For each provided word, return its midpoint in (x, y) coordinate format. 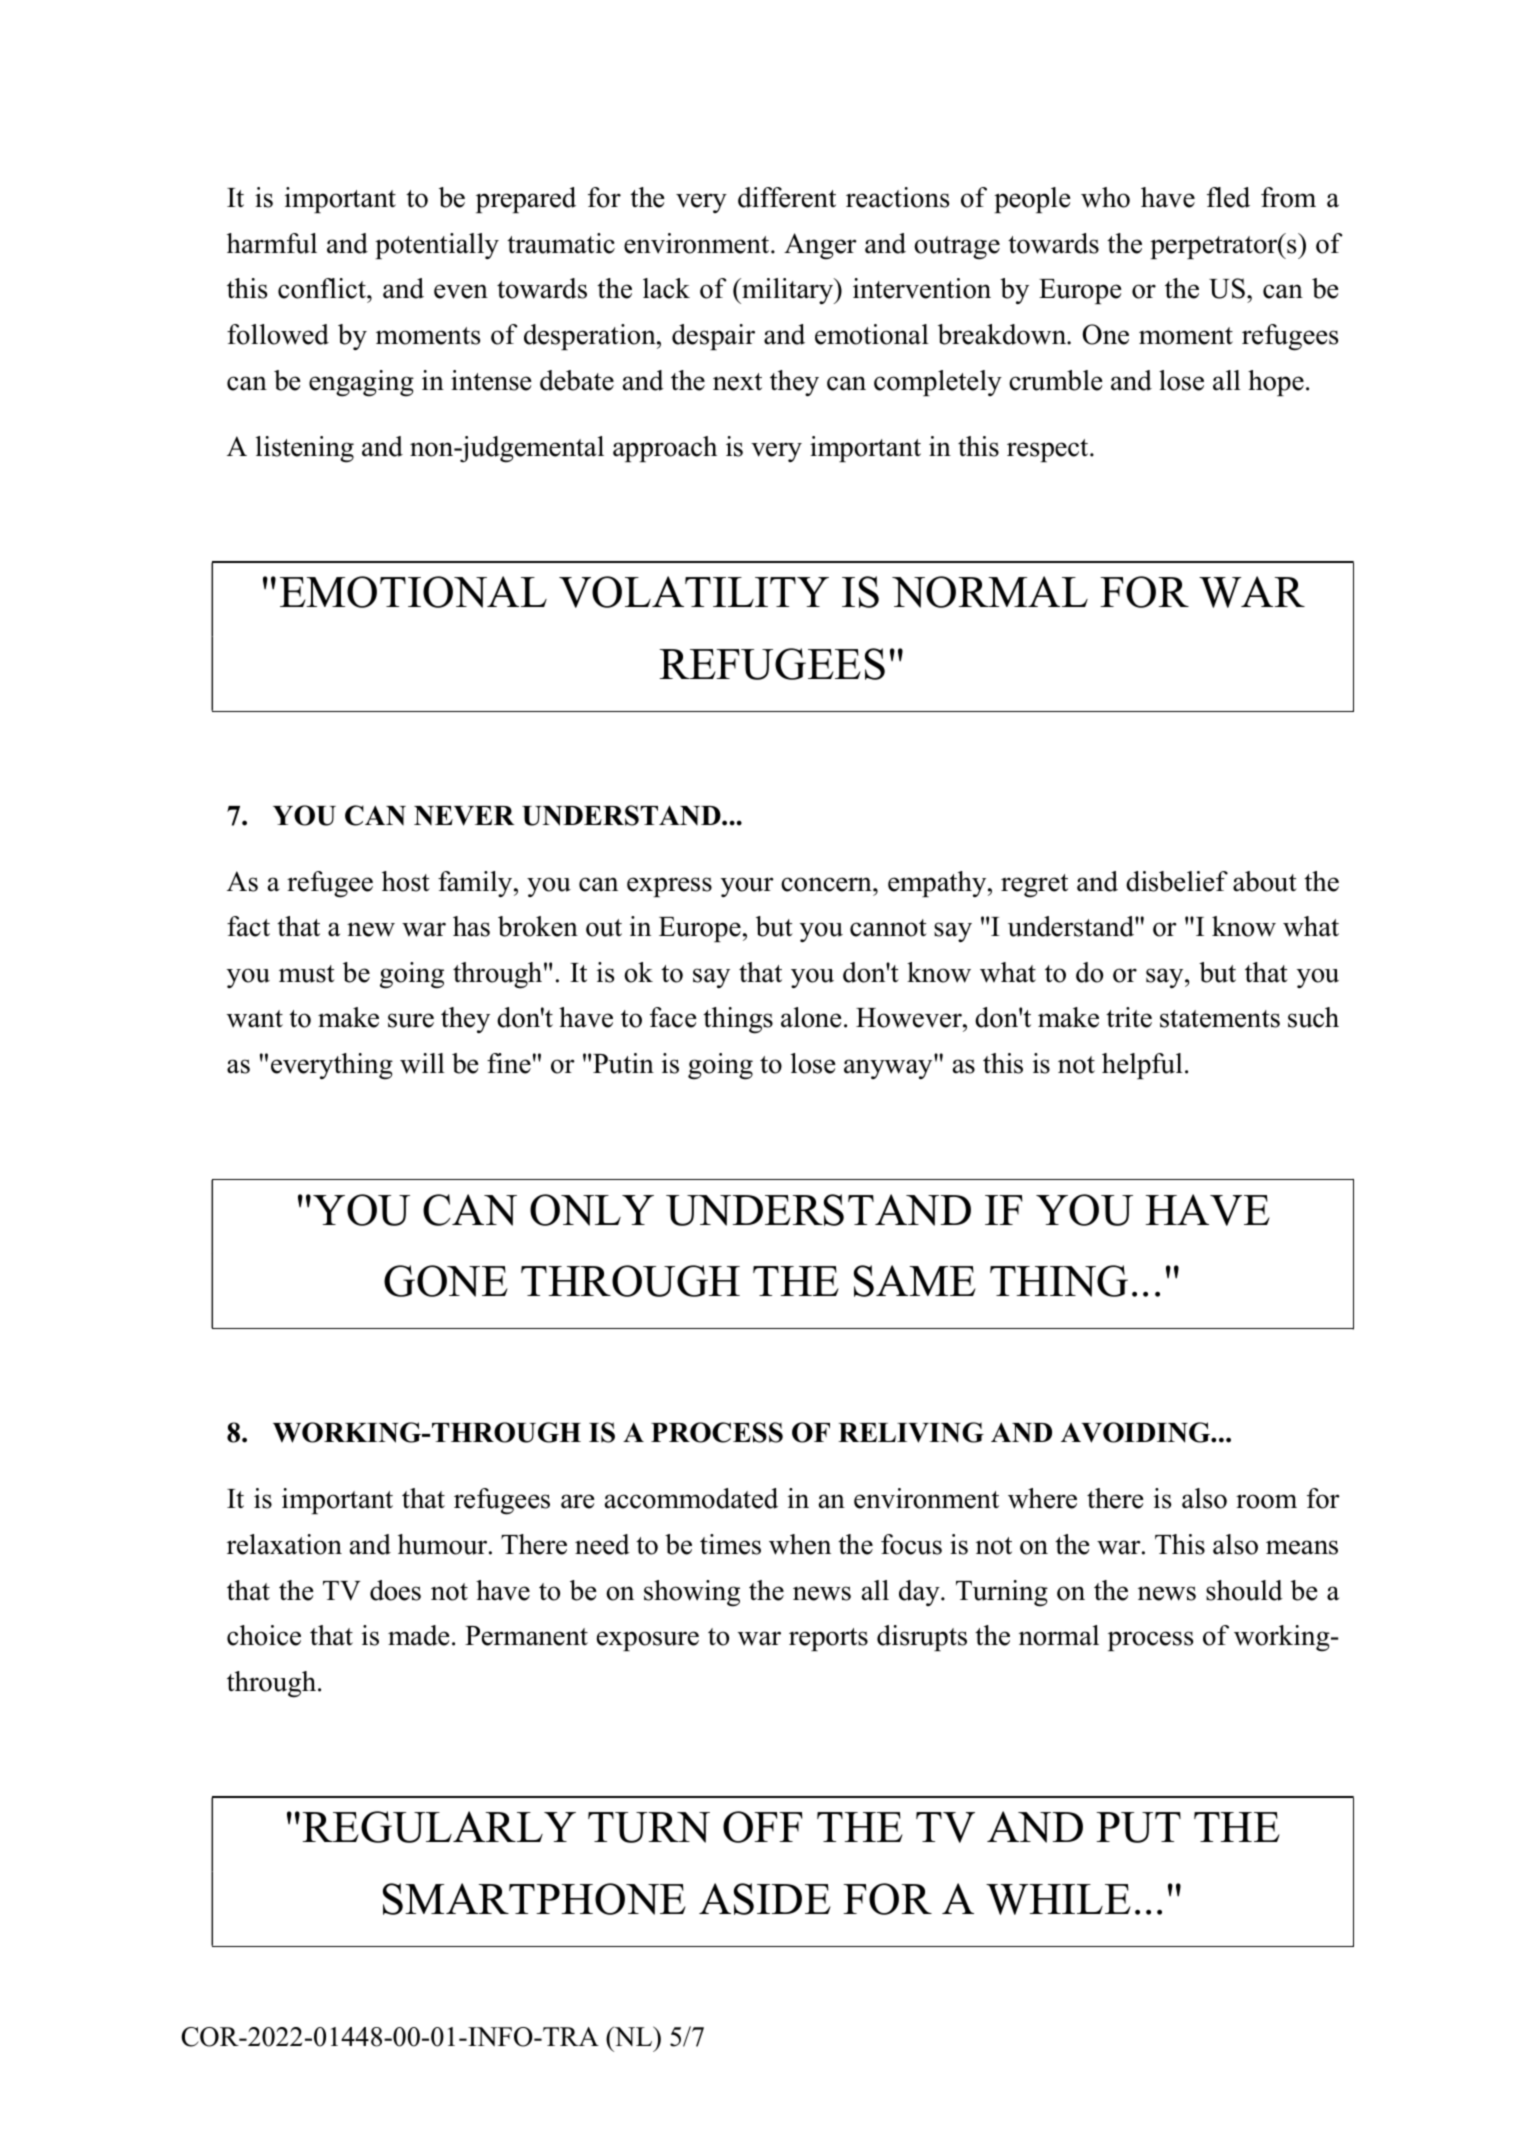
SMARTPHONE (534, 1899)
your (747, 887)
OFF (763, 1827)
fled (1228, 197)
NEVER (464, 816)
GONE (446, 1281)
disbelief (1177, 881)
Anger (820, 246)
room (1266, 1501)
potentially (437, 246)
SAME (915, 1281)
